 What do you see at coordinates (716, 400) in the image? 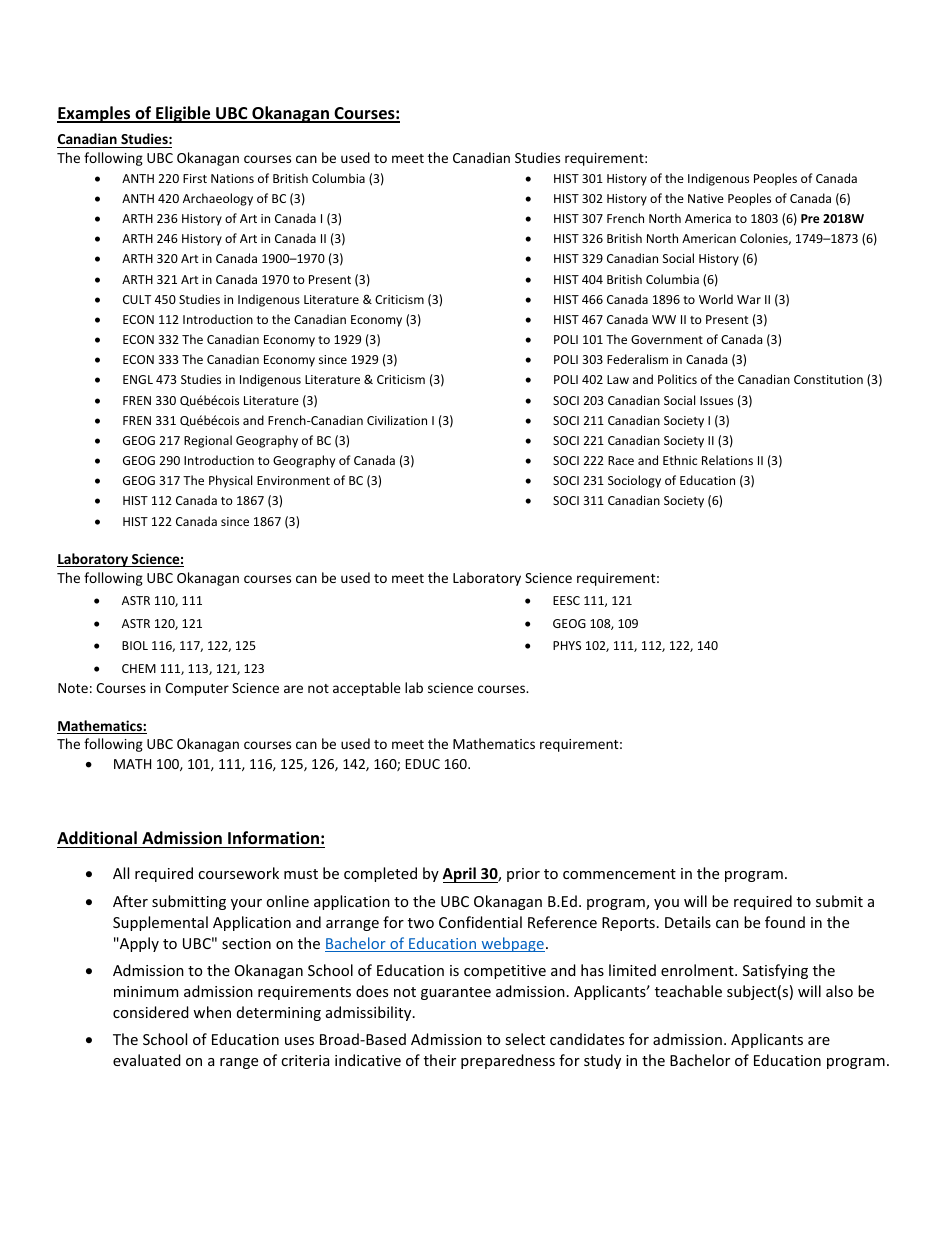
I see `Issues` at bounding box center [716, 400].
